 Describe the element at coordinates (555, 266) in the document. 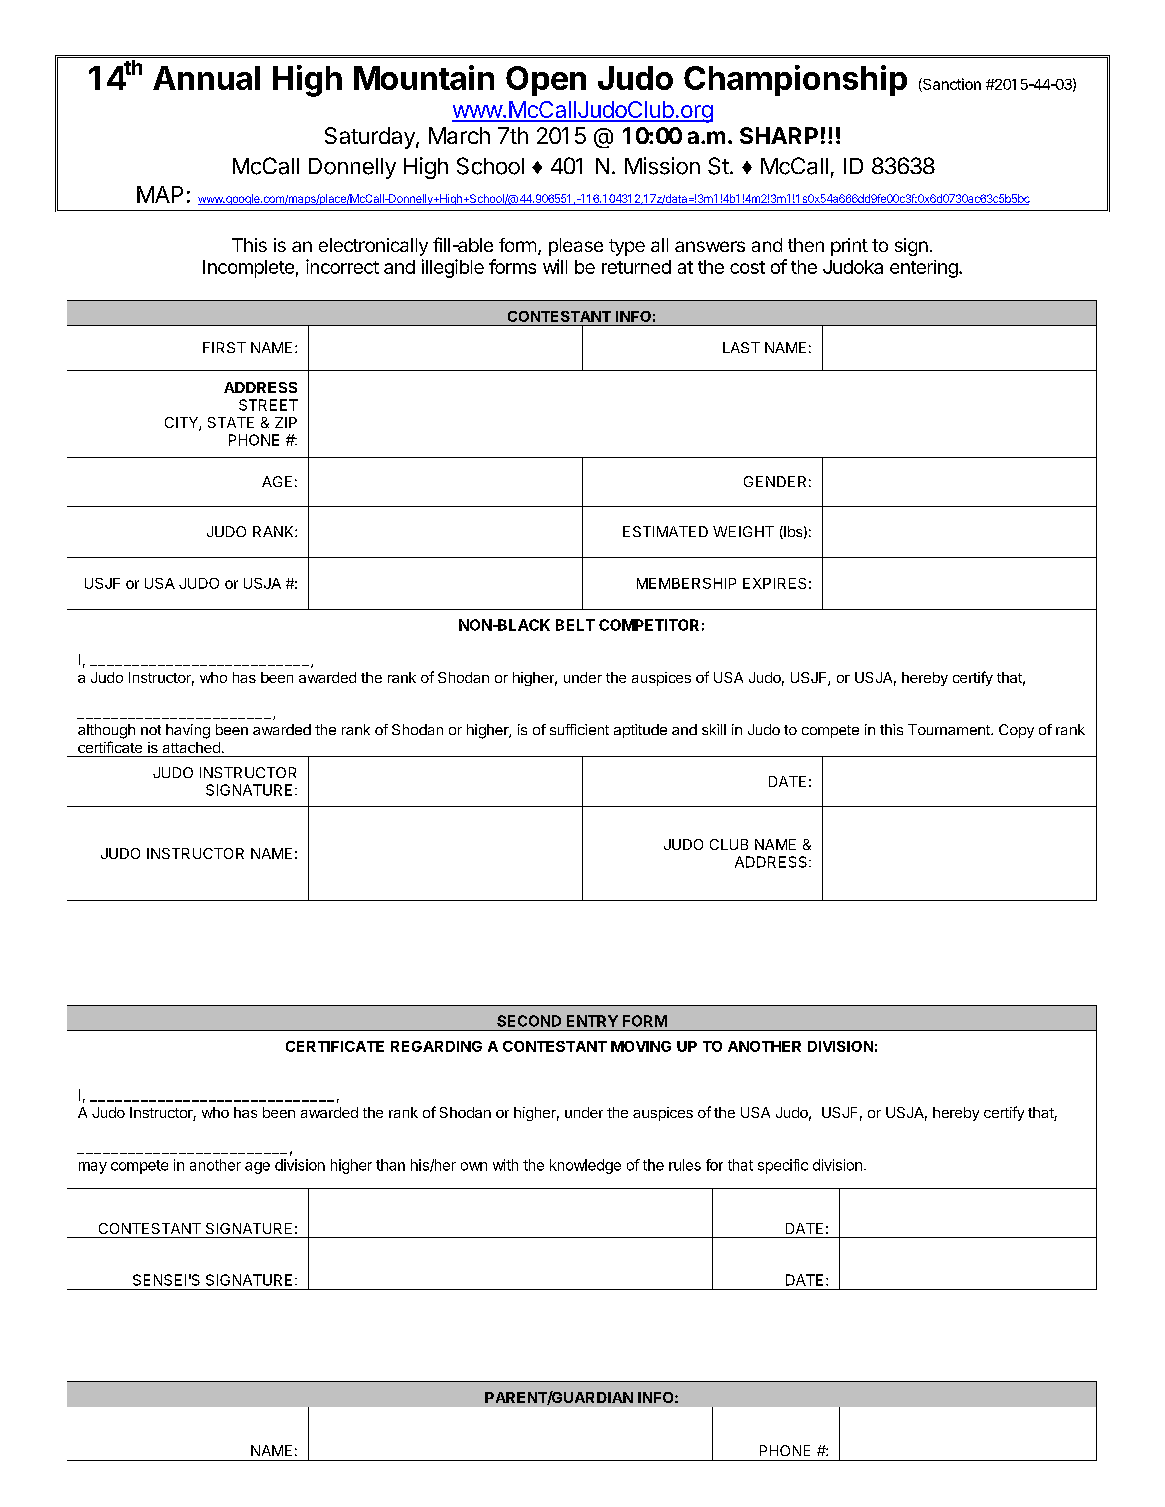

I see `will` at that location.
